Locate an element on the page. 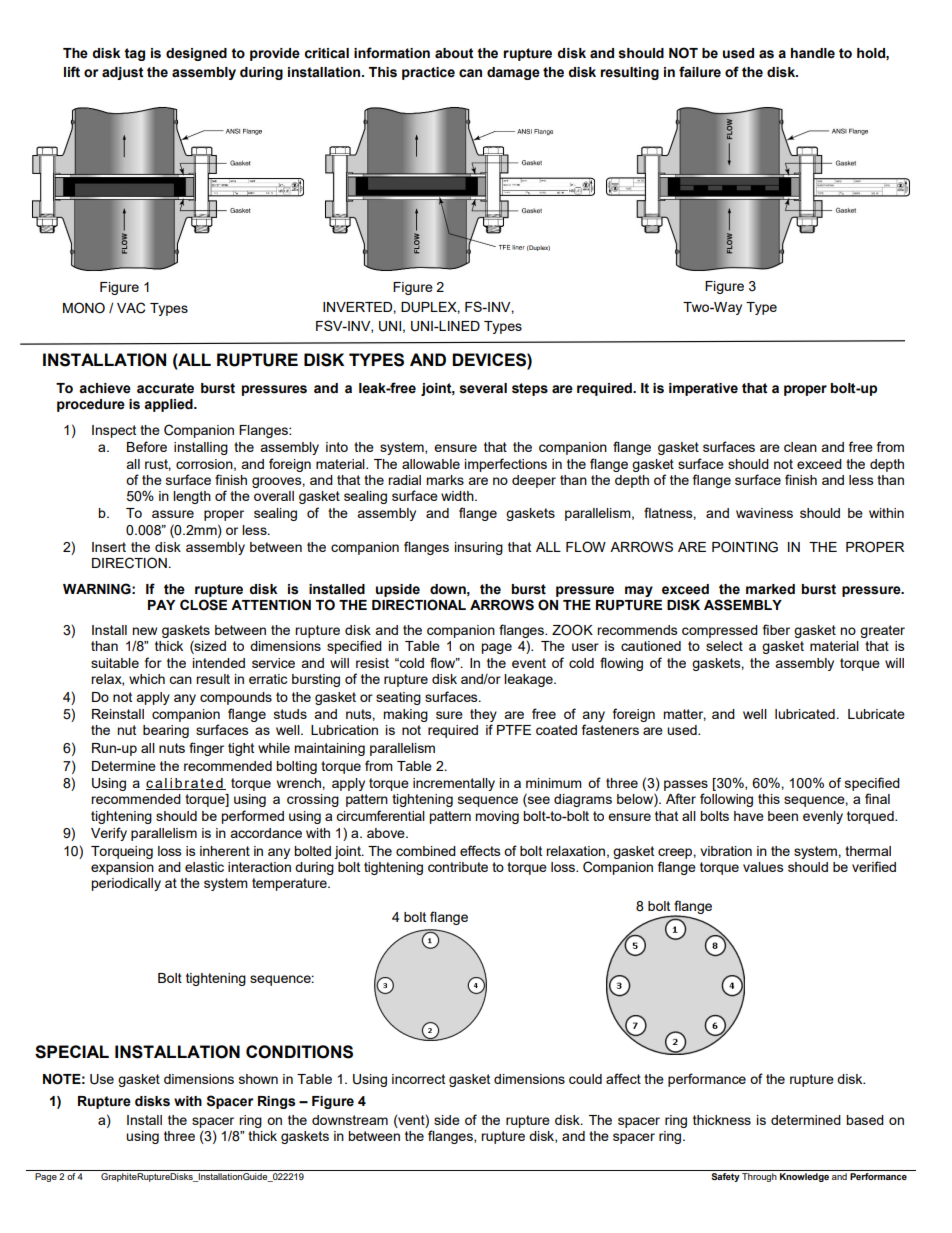  contribute is located at coordinates (458, 867).
